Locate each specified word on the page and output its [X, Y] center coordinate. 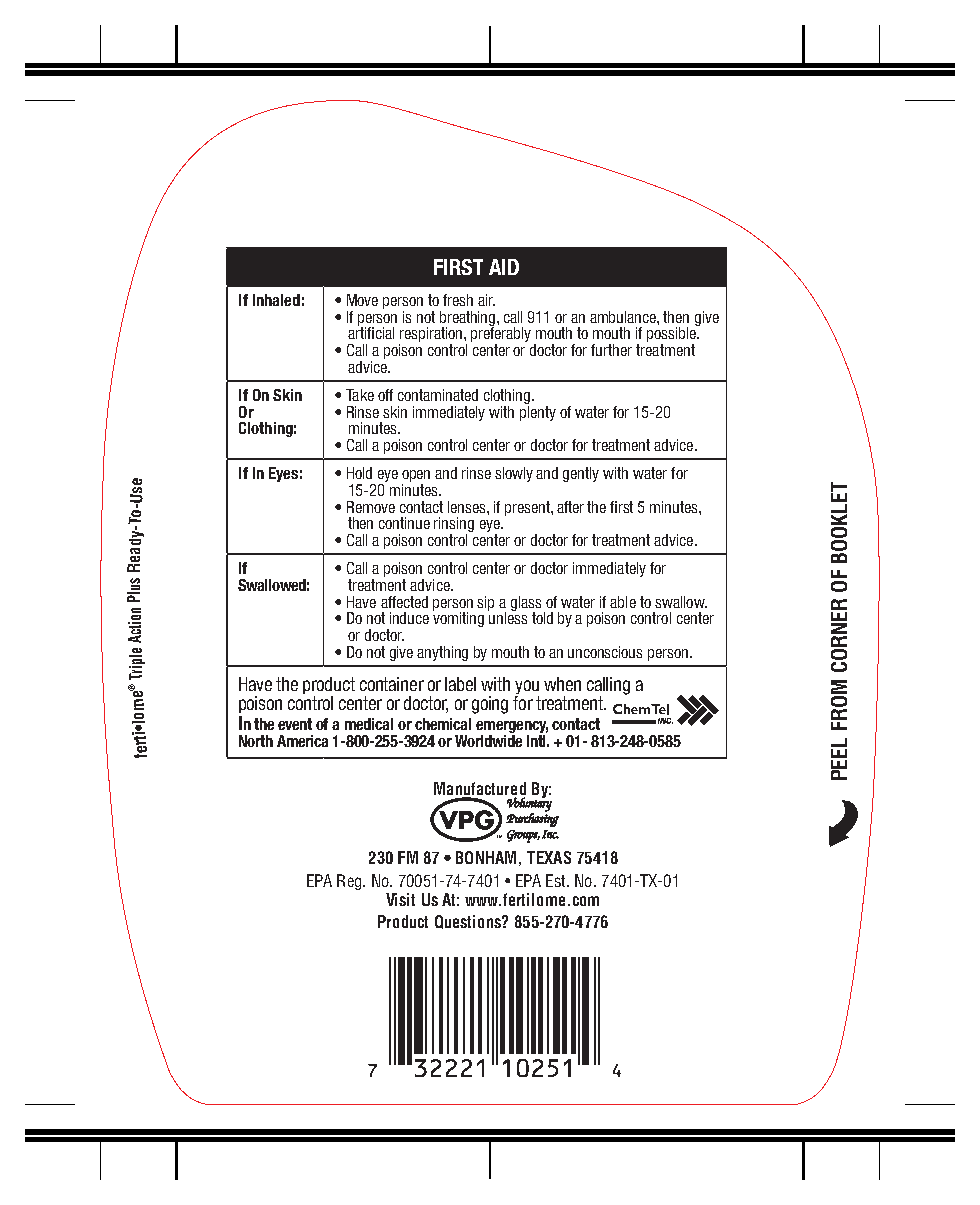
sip [485, 603]
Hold [359, 473]
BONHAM [486, 857]
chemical [443, 724]
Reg [350, 882]
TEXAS [549, 857]
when [562, 684]
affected [404, 602]
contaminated [438, 395]
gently [581, 474]
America [302, 741]
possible [672, 335]
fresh [458, 300]
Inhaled [276, 300]
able [623, 602]
